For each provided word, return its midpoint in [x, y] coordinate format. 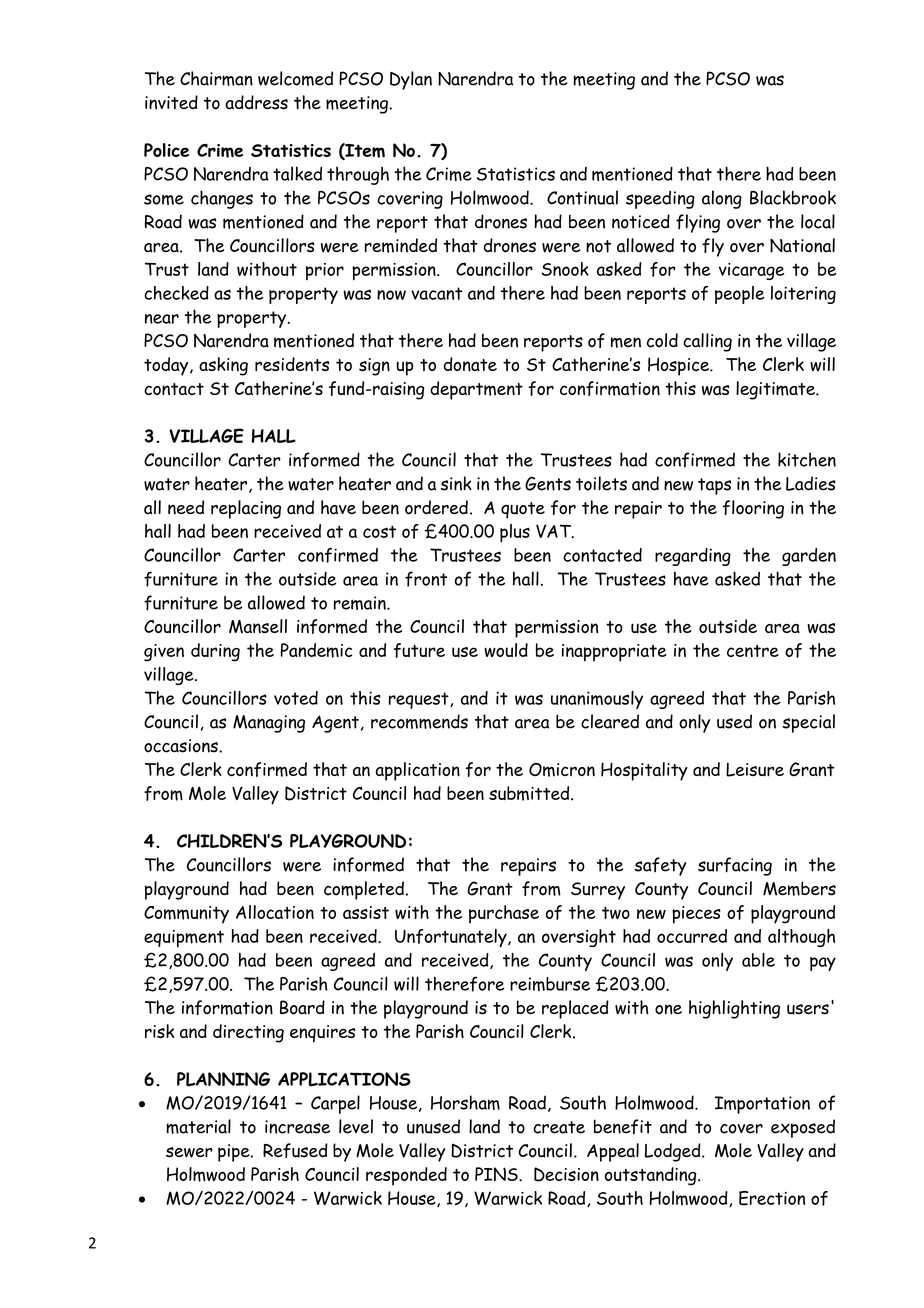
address [257, 102]
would [506, 650]
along [722, 199]
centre [753, 651]
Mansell [258, 626]
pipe [235, 1153]
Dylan [411, 80]
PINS [497, 1174]
